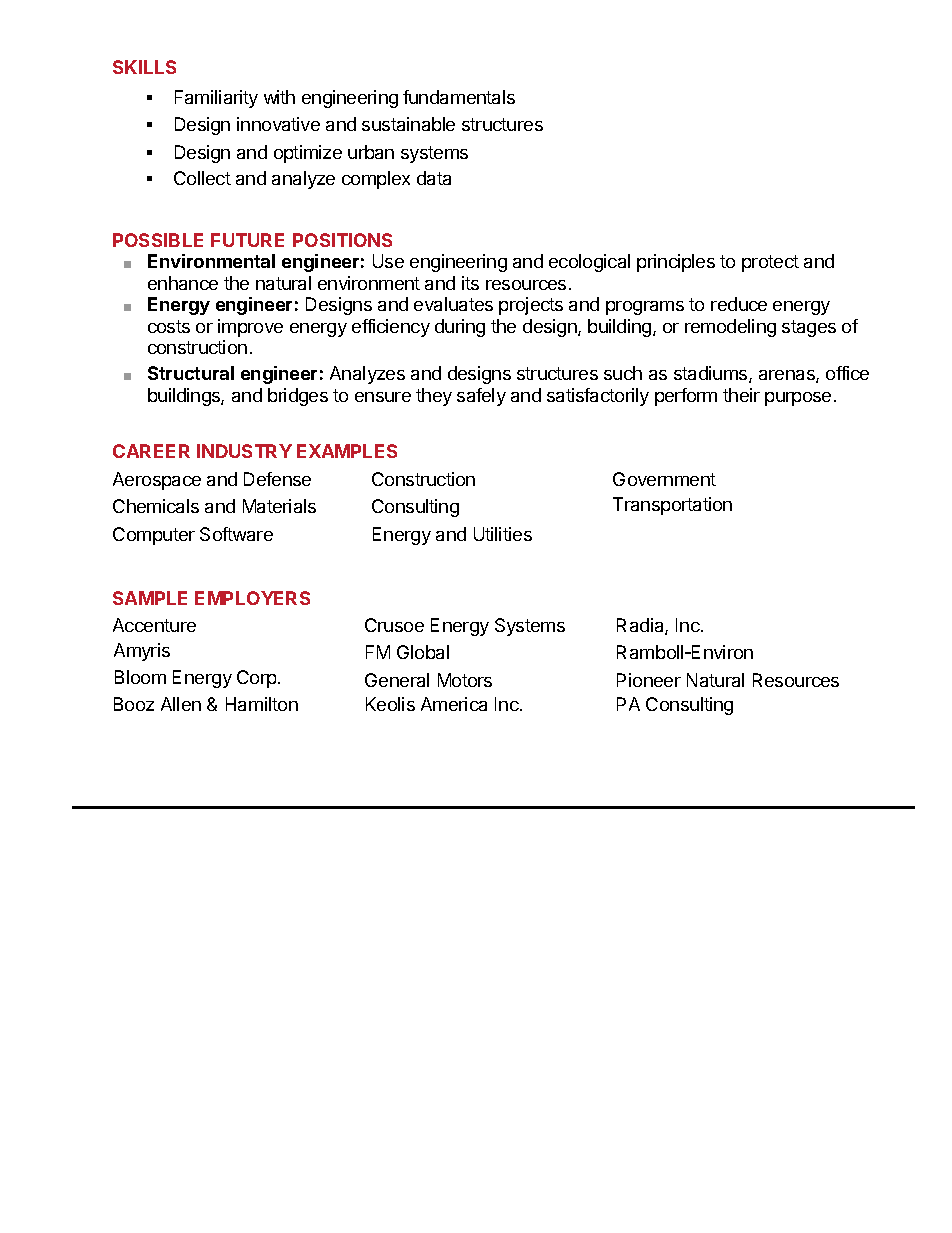 The image size is (952, 1233). I want to click on fundamentals, so click(459, 97).
